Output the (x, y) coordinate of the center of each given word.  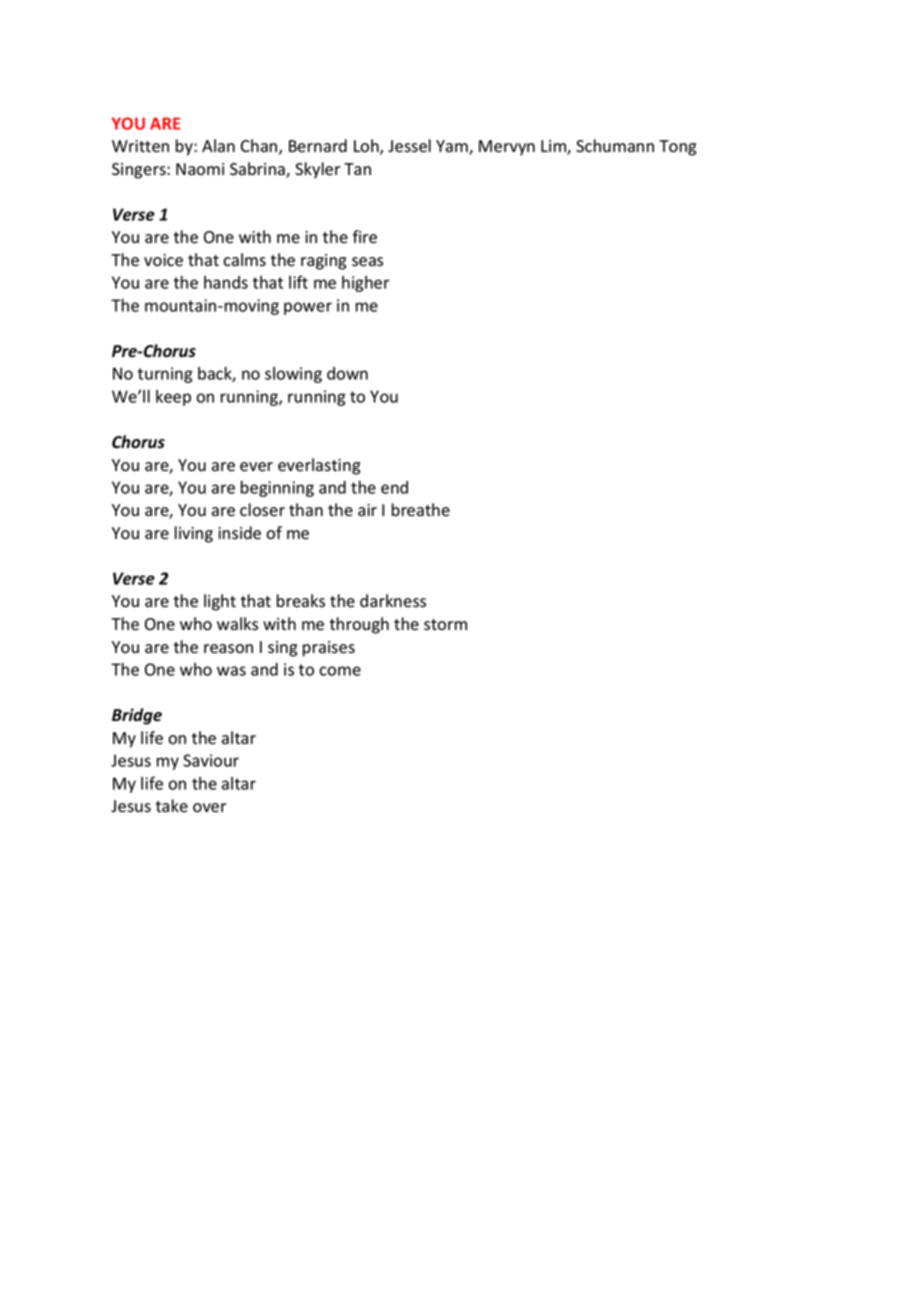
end (394, 487)
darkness (393, 601)
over (209, 808)
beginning (277, 489)
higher (366, 284)
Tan (357, 169)
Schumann (615, 146)
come (340, 671)
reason (228, 649)
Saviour (211, 760)
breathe (421, 510)
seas (367, 262)
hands (226, 282)
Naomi (200, 169)
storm (445, 625)
